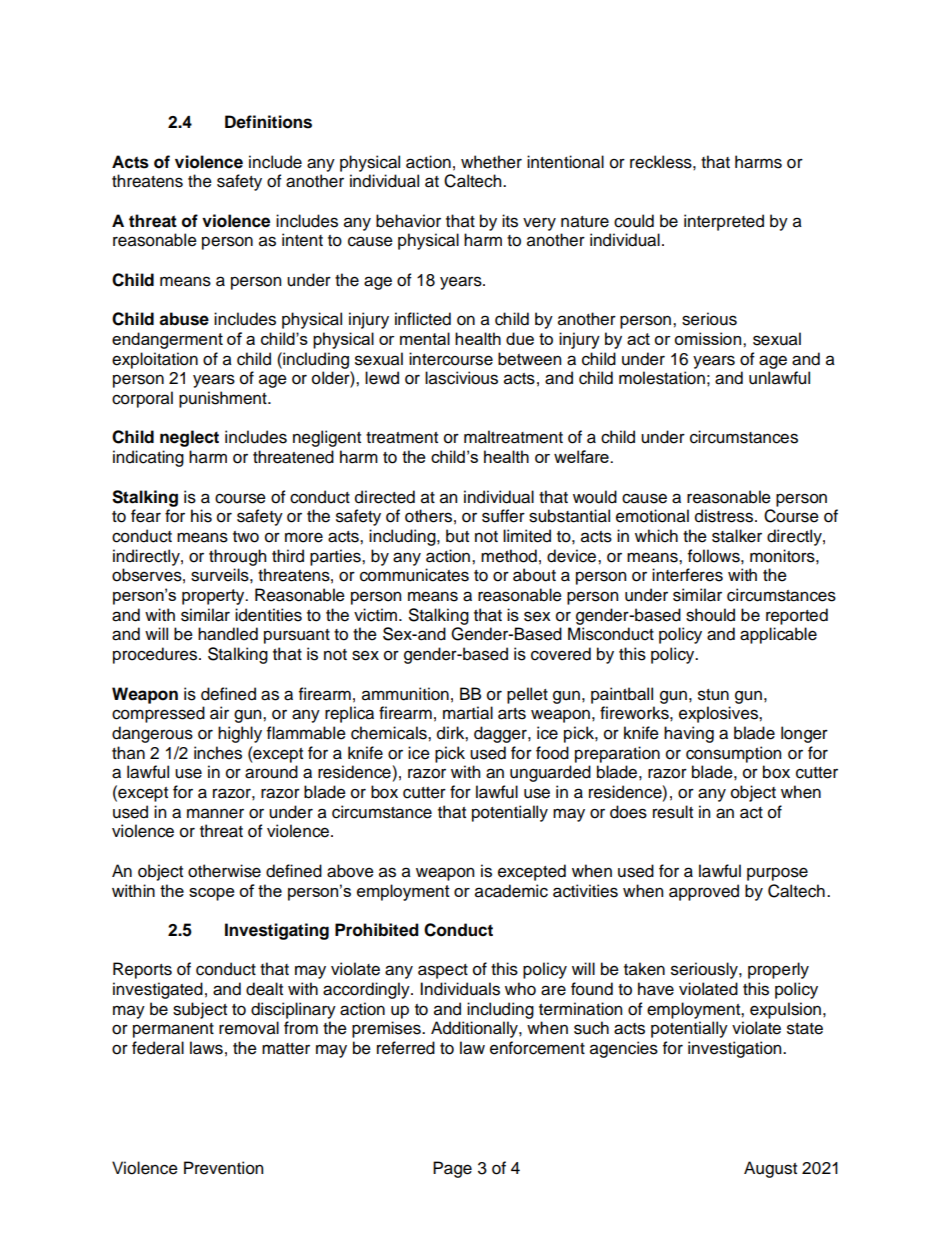 This screenshot has width=952, height=1233. What do you see at coordinates (724, 222) in the screenshot?
I see `interpreted` at bounding box center [724, 222].
